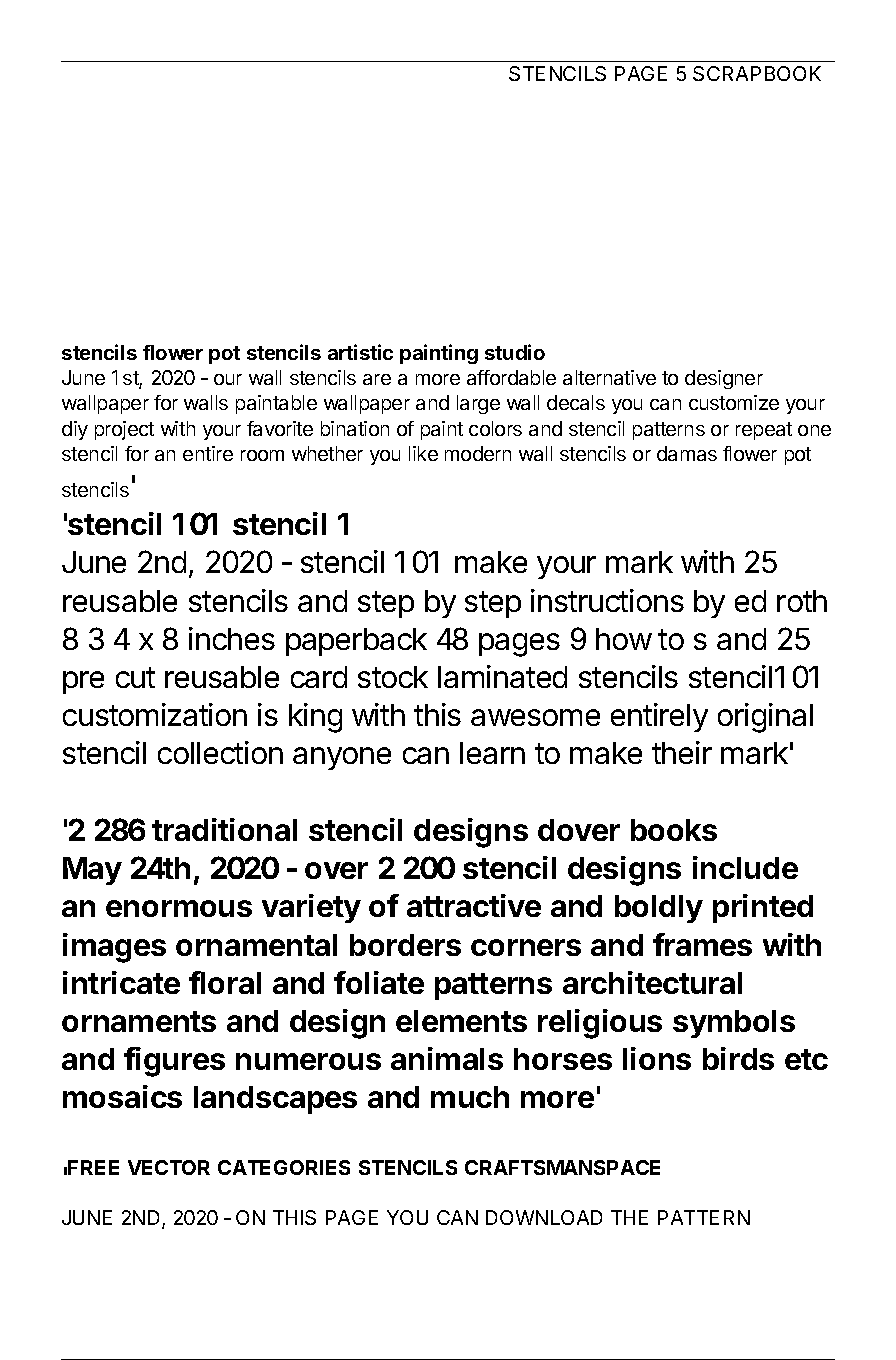 This page has height=1360, width=896. Describe the element at coordinates (360, 352) in the page. I see `artistic` at that location.
